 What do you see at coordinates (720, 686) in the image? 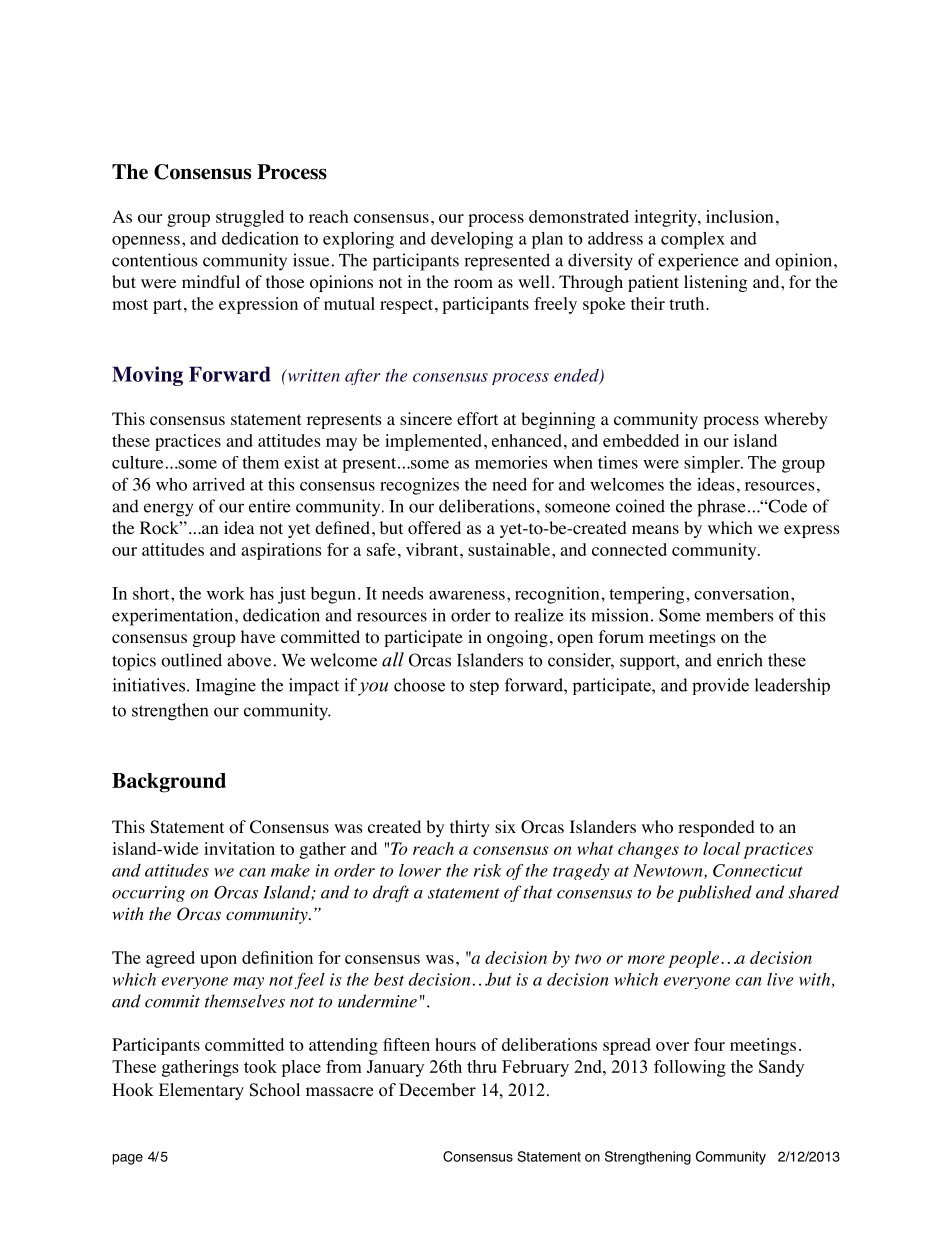
I see `provide` at bounding box center [720, 686].
